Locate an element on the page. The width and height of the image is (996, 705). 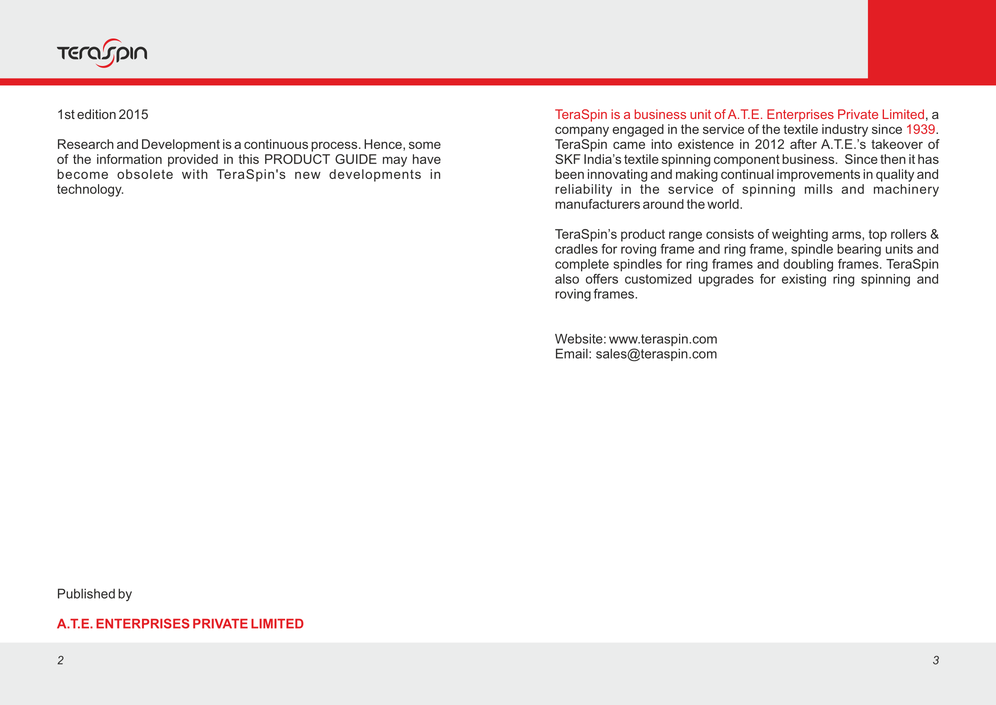
customized is located at coordinates (658, 279).
